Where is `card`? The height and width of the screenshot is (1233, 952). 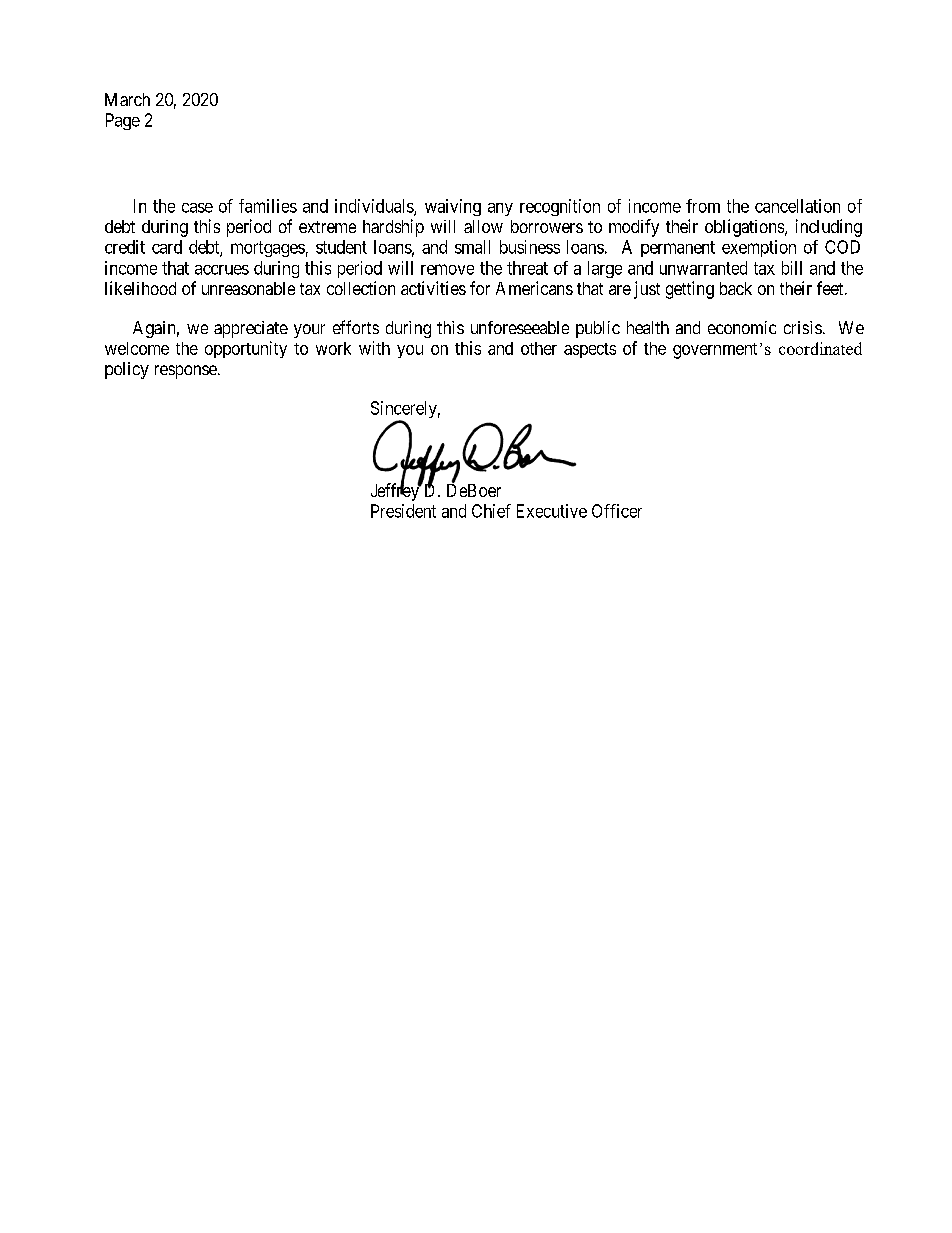 card is located at coordinates (167, 247).
